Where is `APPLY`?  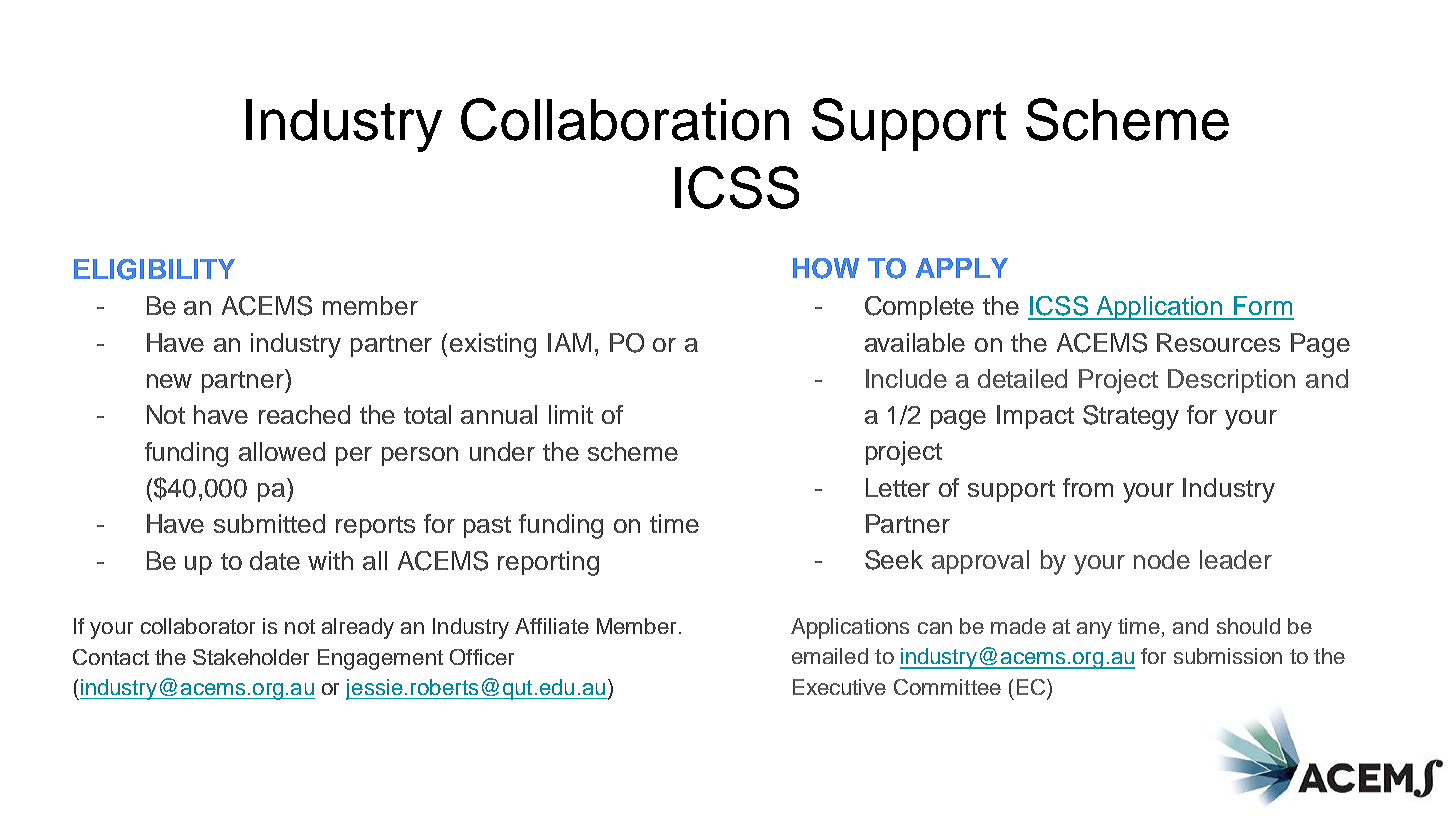
APPLY is located at coordinates (962, 268).
